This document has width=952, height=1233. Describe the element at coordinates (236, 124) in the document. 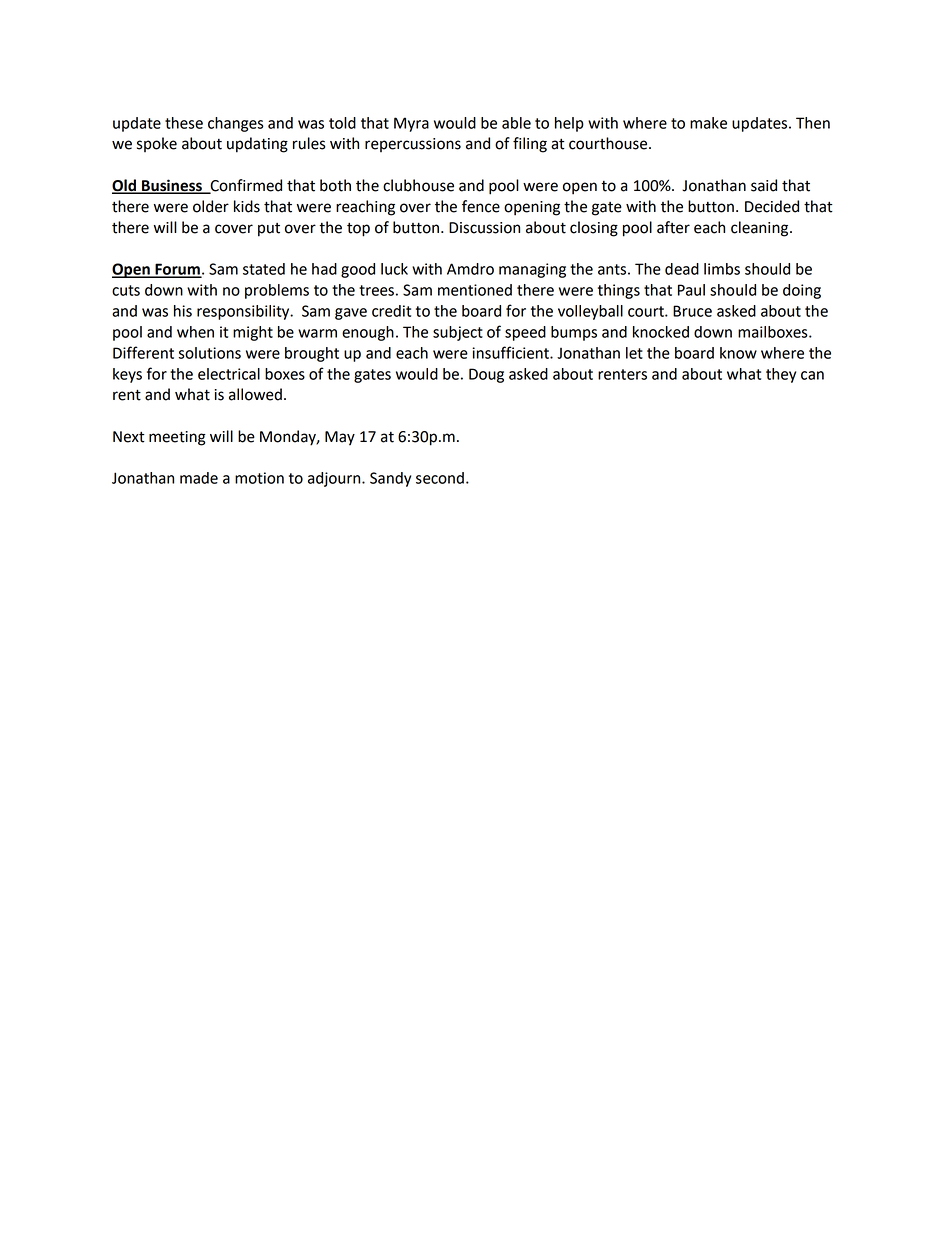

I see `changes` at that location.
